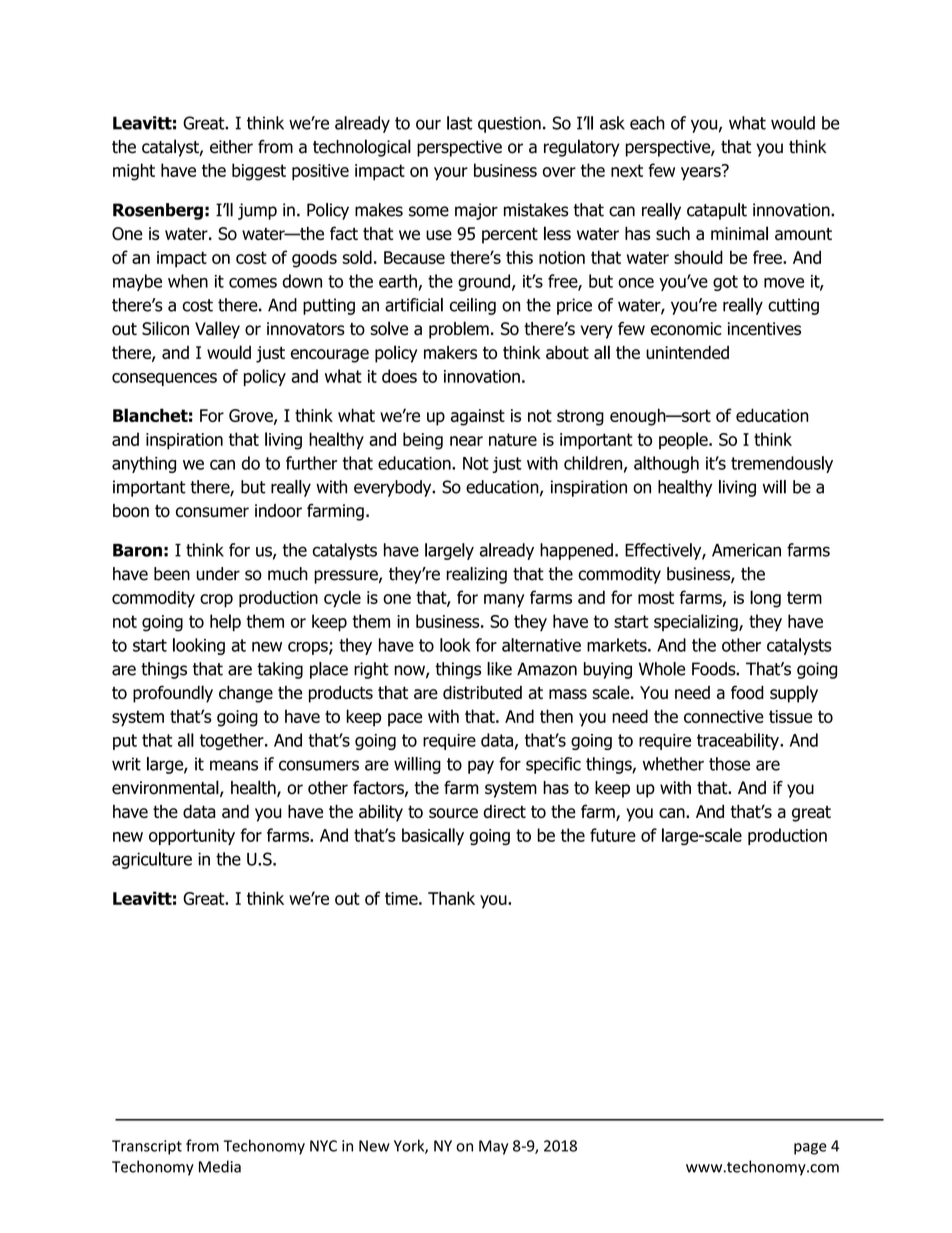  What do you see at coordinates (451, 174) in the page?
I see `your` at bounding box center [451, 174].
